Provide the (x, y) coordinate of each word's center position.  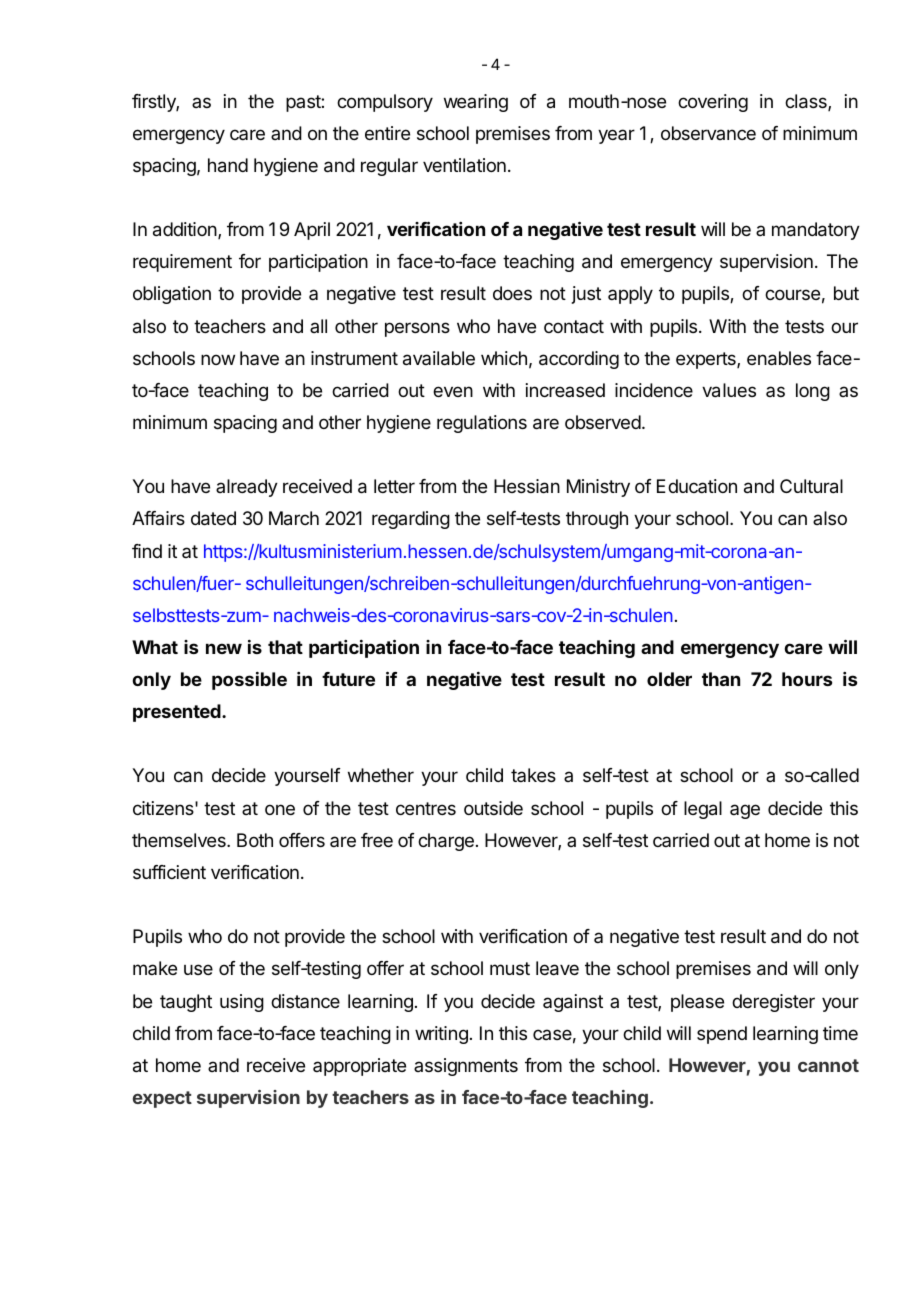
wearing (476, 103)
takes (533, 775)
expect (162, 1099)
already (247, 488)
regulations (482, 424)
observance (708, 133)
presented (178, 713)
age (745, 811)
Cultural (811, 486)
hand (228, 165)
